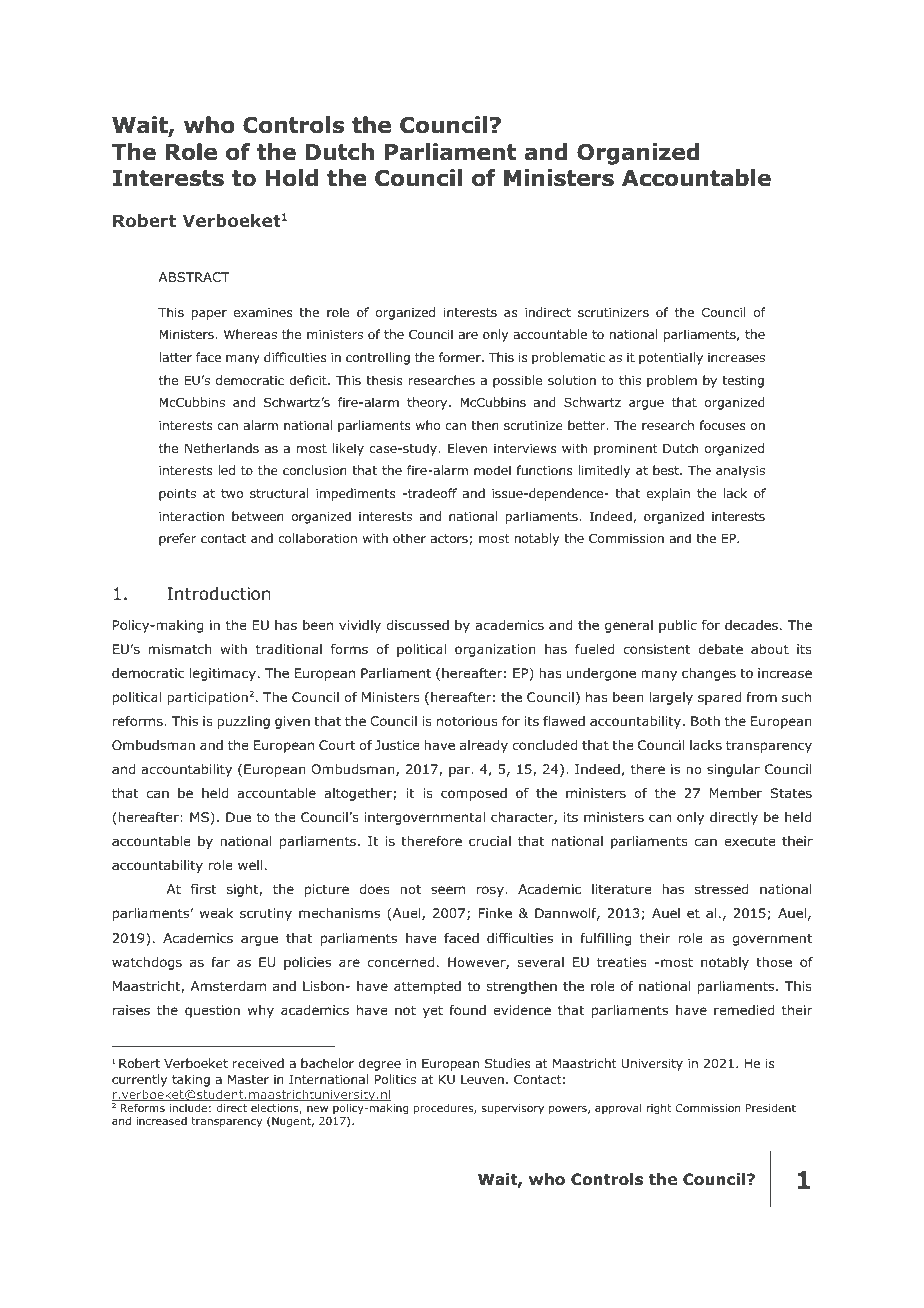 This page has width=924, height=1308. What do you see at coordinates (180, 649) in the page?
I see `mismatch` at bounding box center [180, 649].
